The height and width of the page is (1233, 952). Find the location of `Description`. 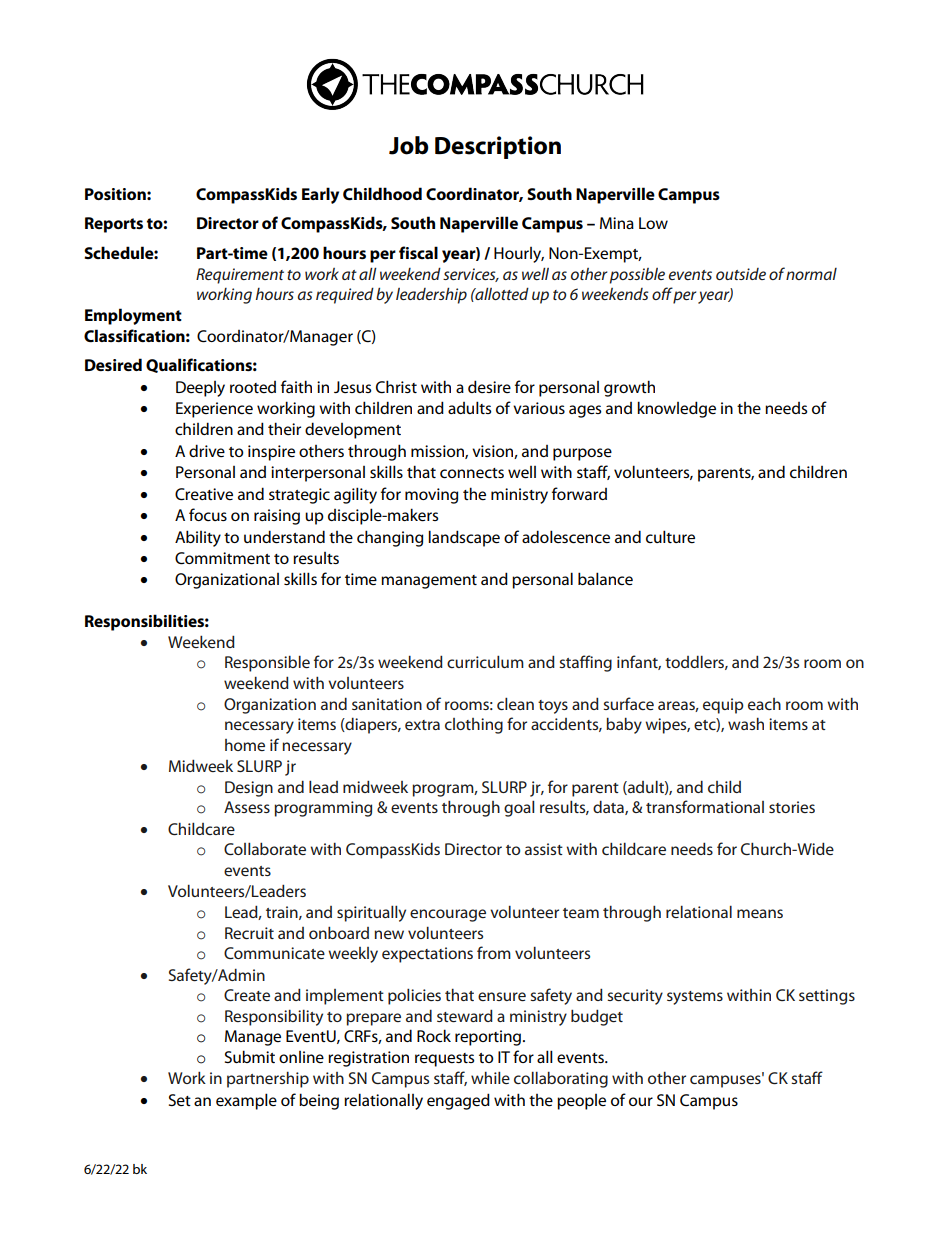

Description is located at coordinates (498, 147).
